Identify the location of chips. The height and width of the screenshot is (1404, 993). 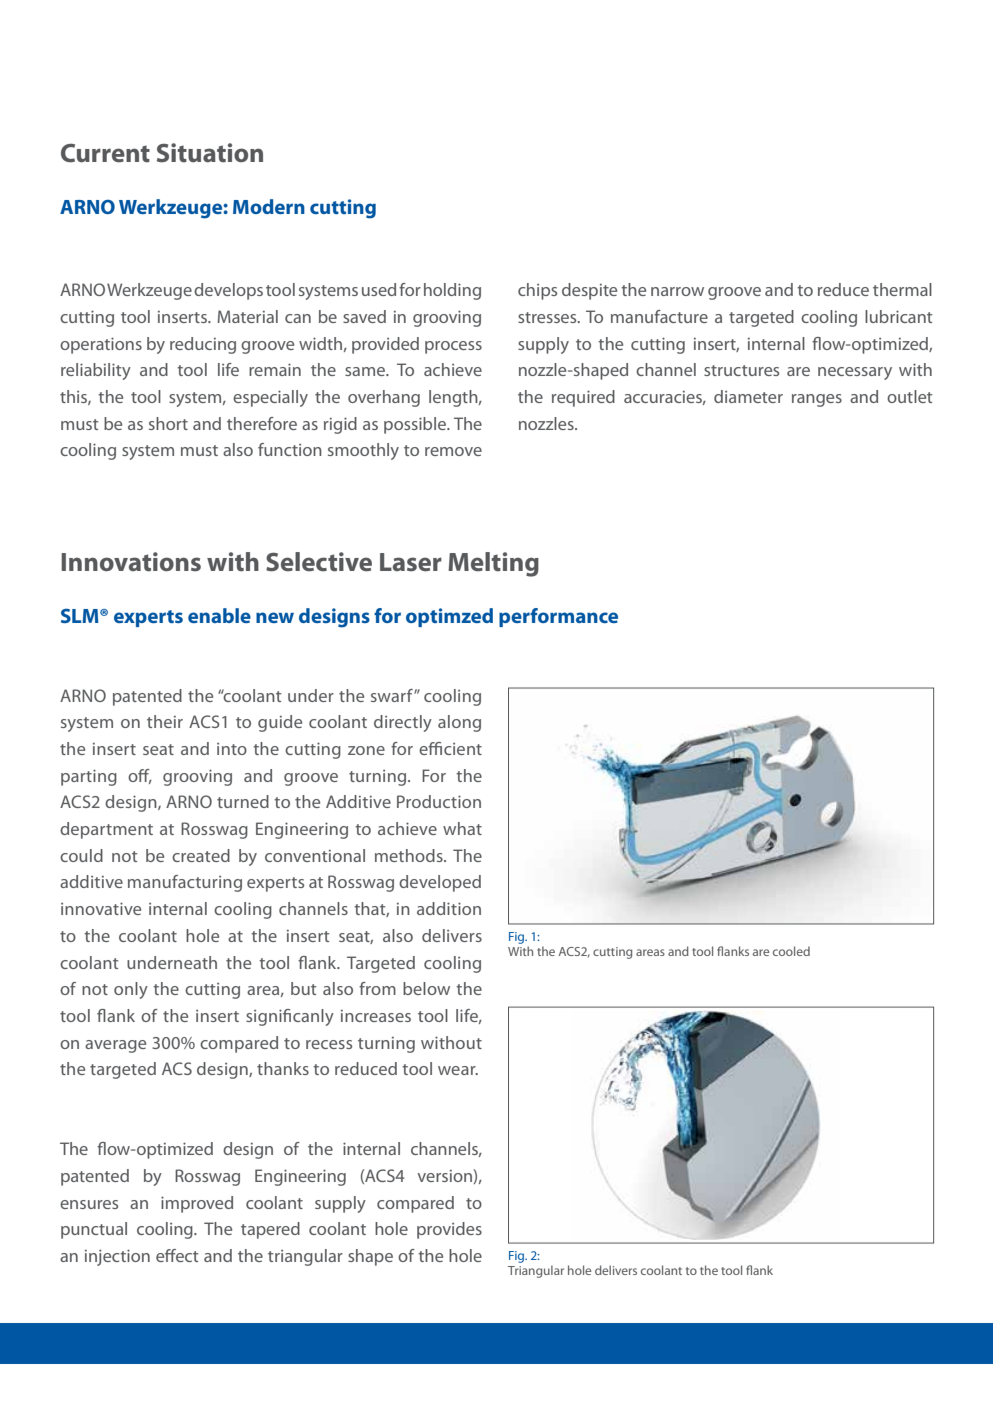
(537, 291).
